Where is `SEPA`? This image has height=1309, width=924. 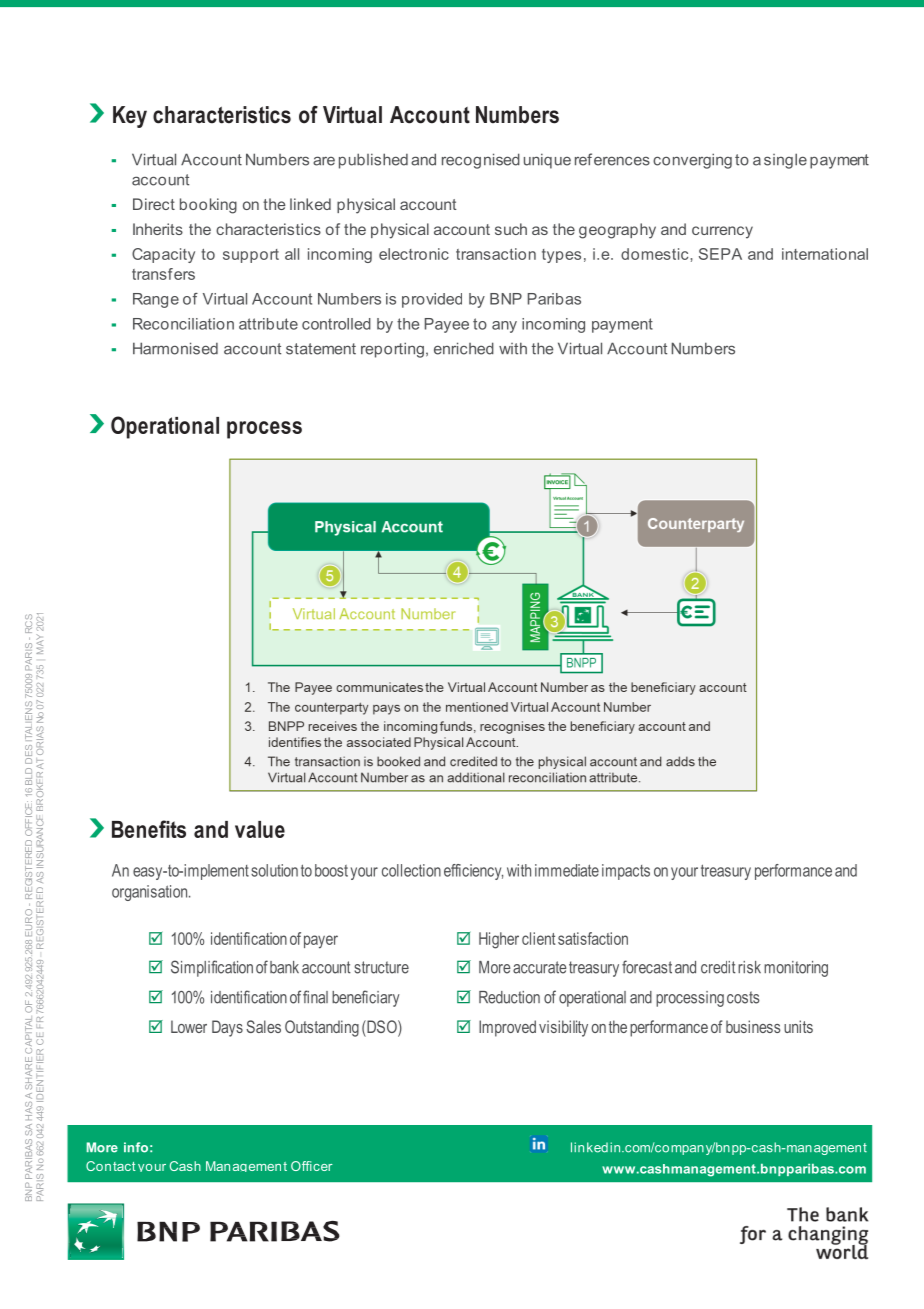
SEPA is located at coordinates (720, 254).
